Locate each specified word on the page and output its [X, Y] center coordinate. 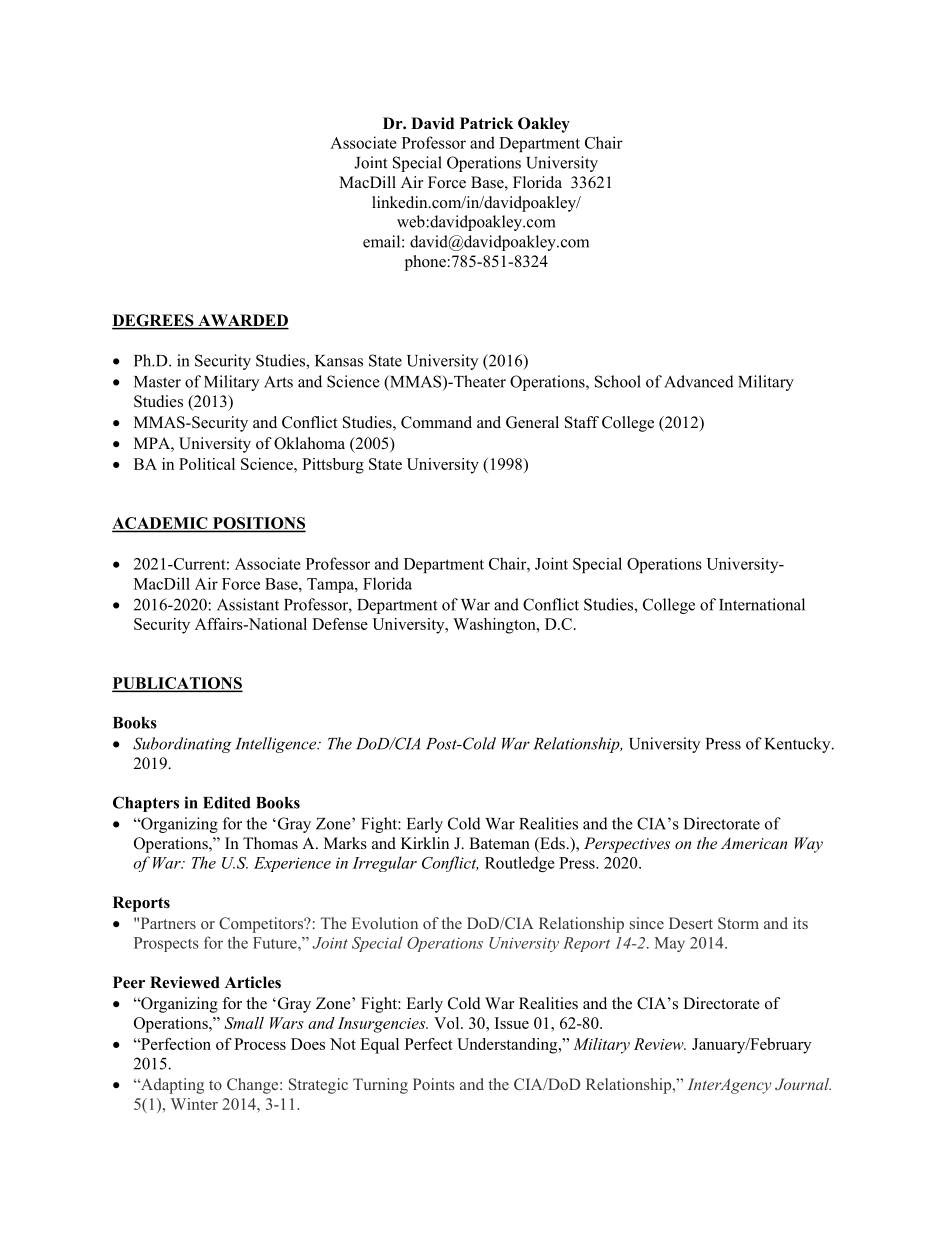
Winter [194, 1104]
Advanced [699, 381]
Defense [340, 624]
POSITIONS [258, 524]
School [618, 381]
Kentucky [799, 745]
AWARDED [242, 321]
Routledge [520, 864]
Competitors [262, 925]
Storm [738, 923]
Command [436, 422]
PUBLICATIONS [177, 684]
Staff [582, 422]
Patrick [486, 123]
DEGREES [154, 321]
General [532, 422]
